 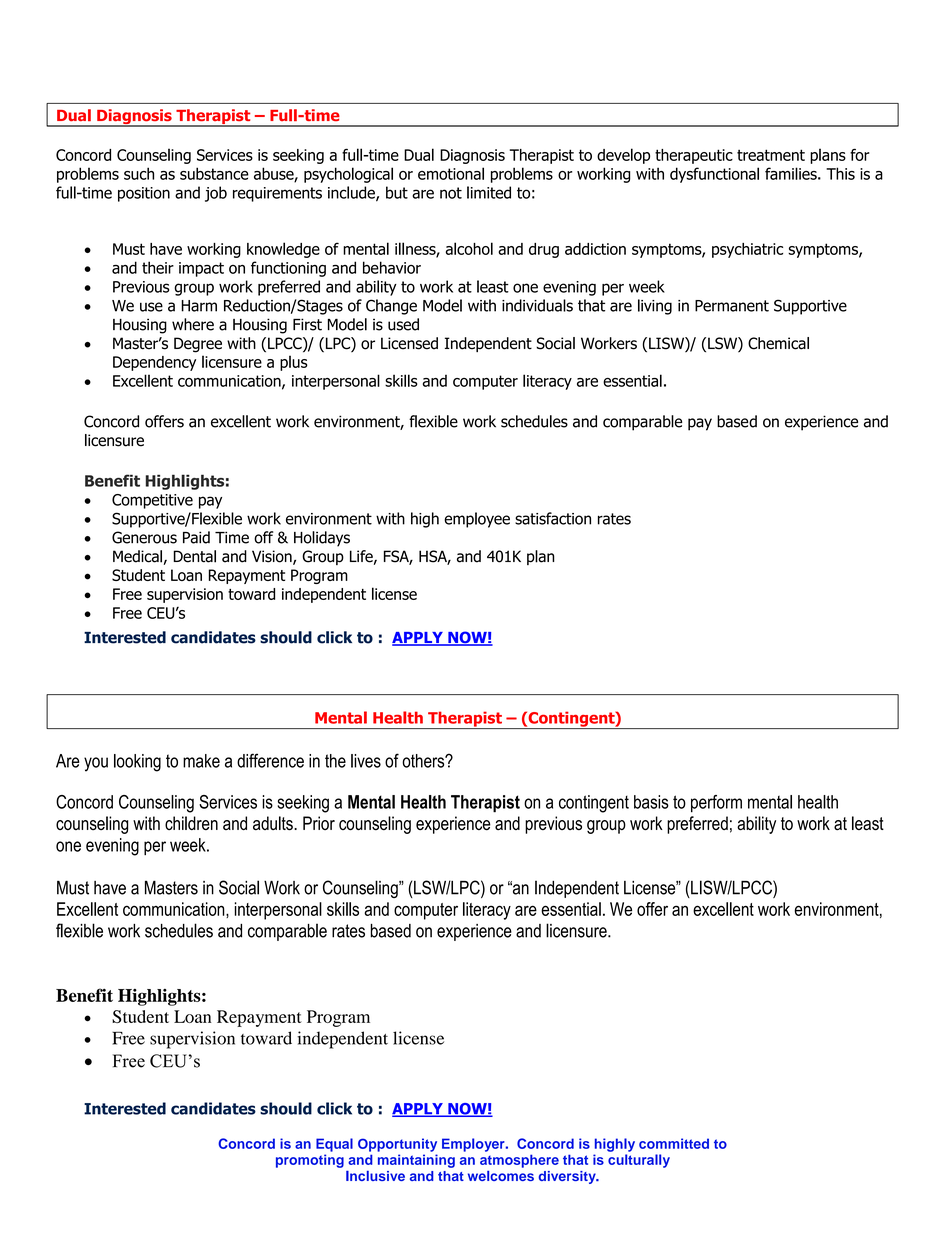 I want to click on basis, so click(x=651, y=802).
